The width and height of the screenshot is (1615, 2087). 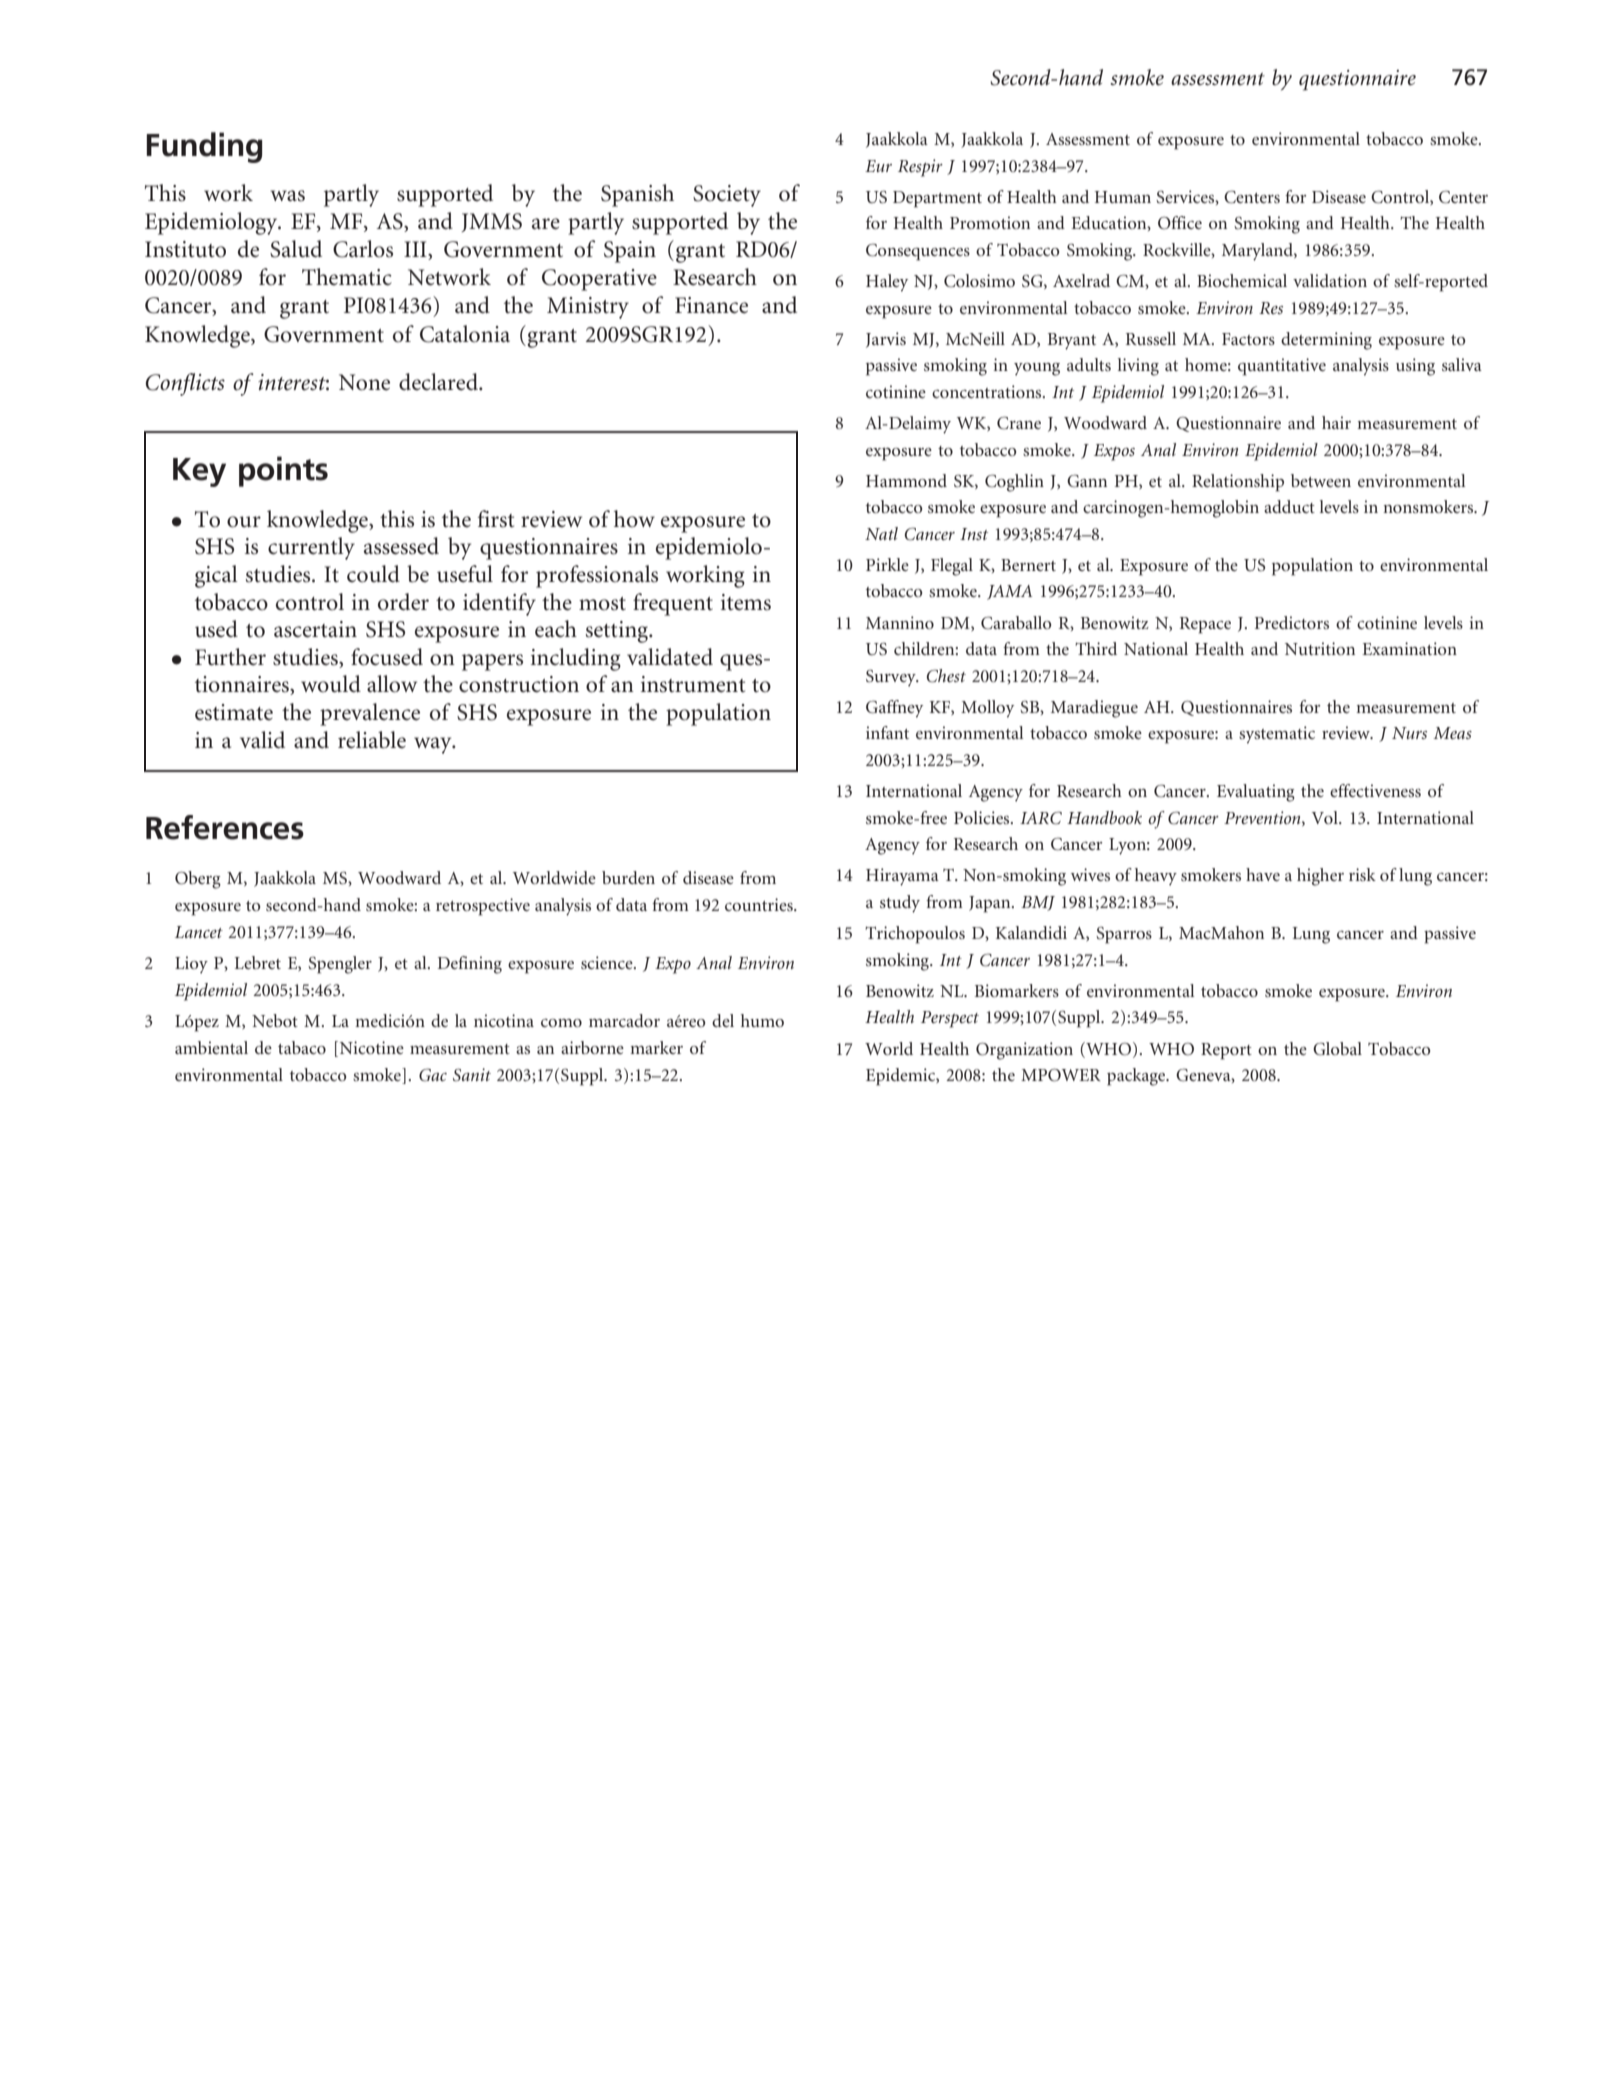 I want to click on items, so click(x=746, y=602).
